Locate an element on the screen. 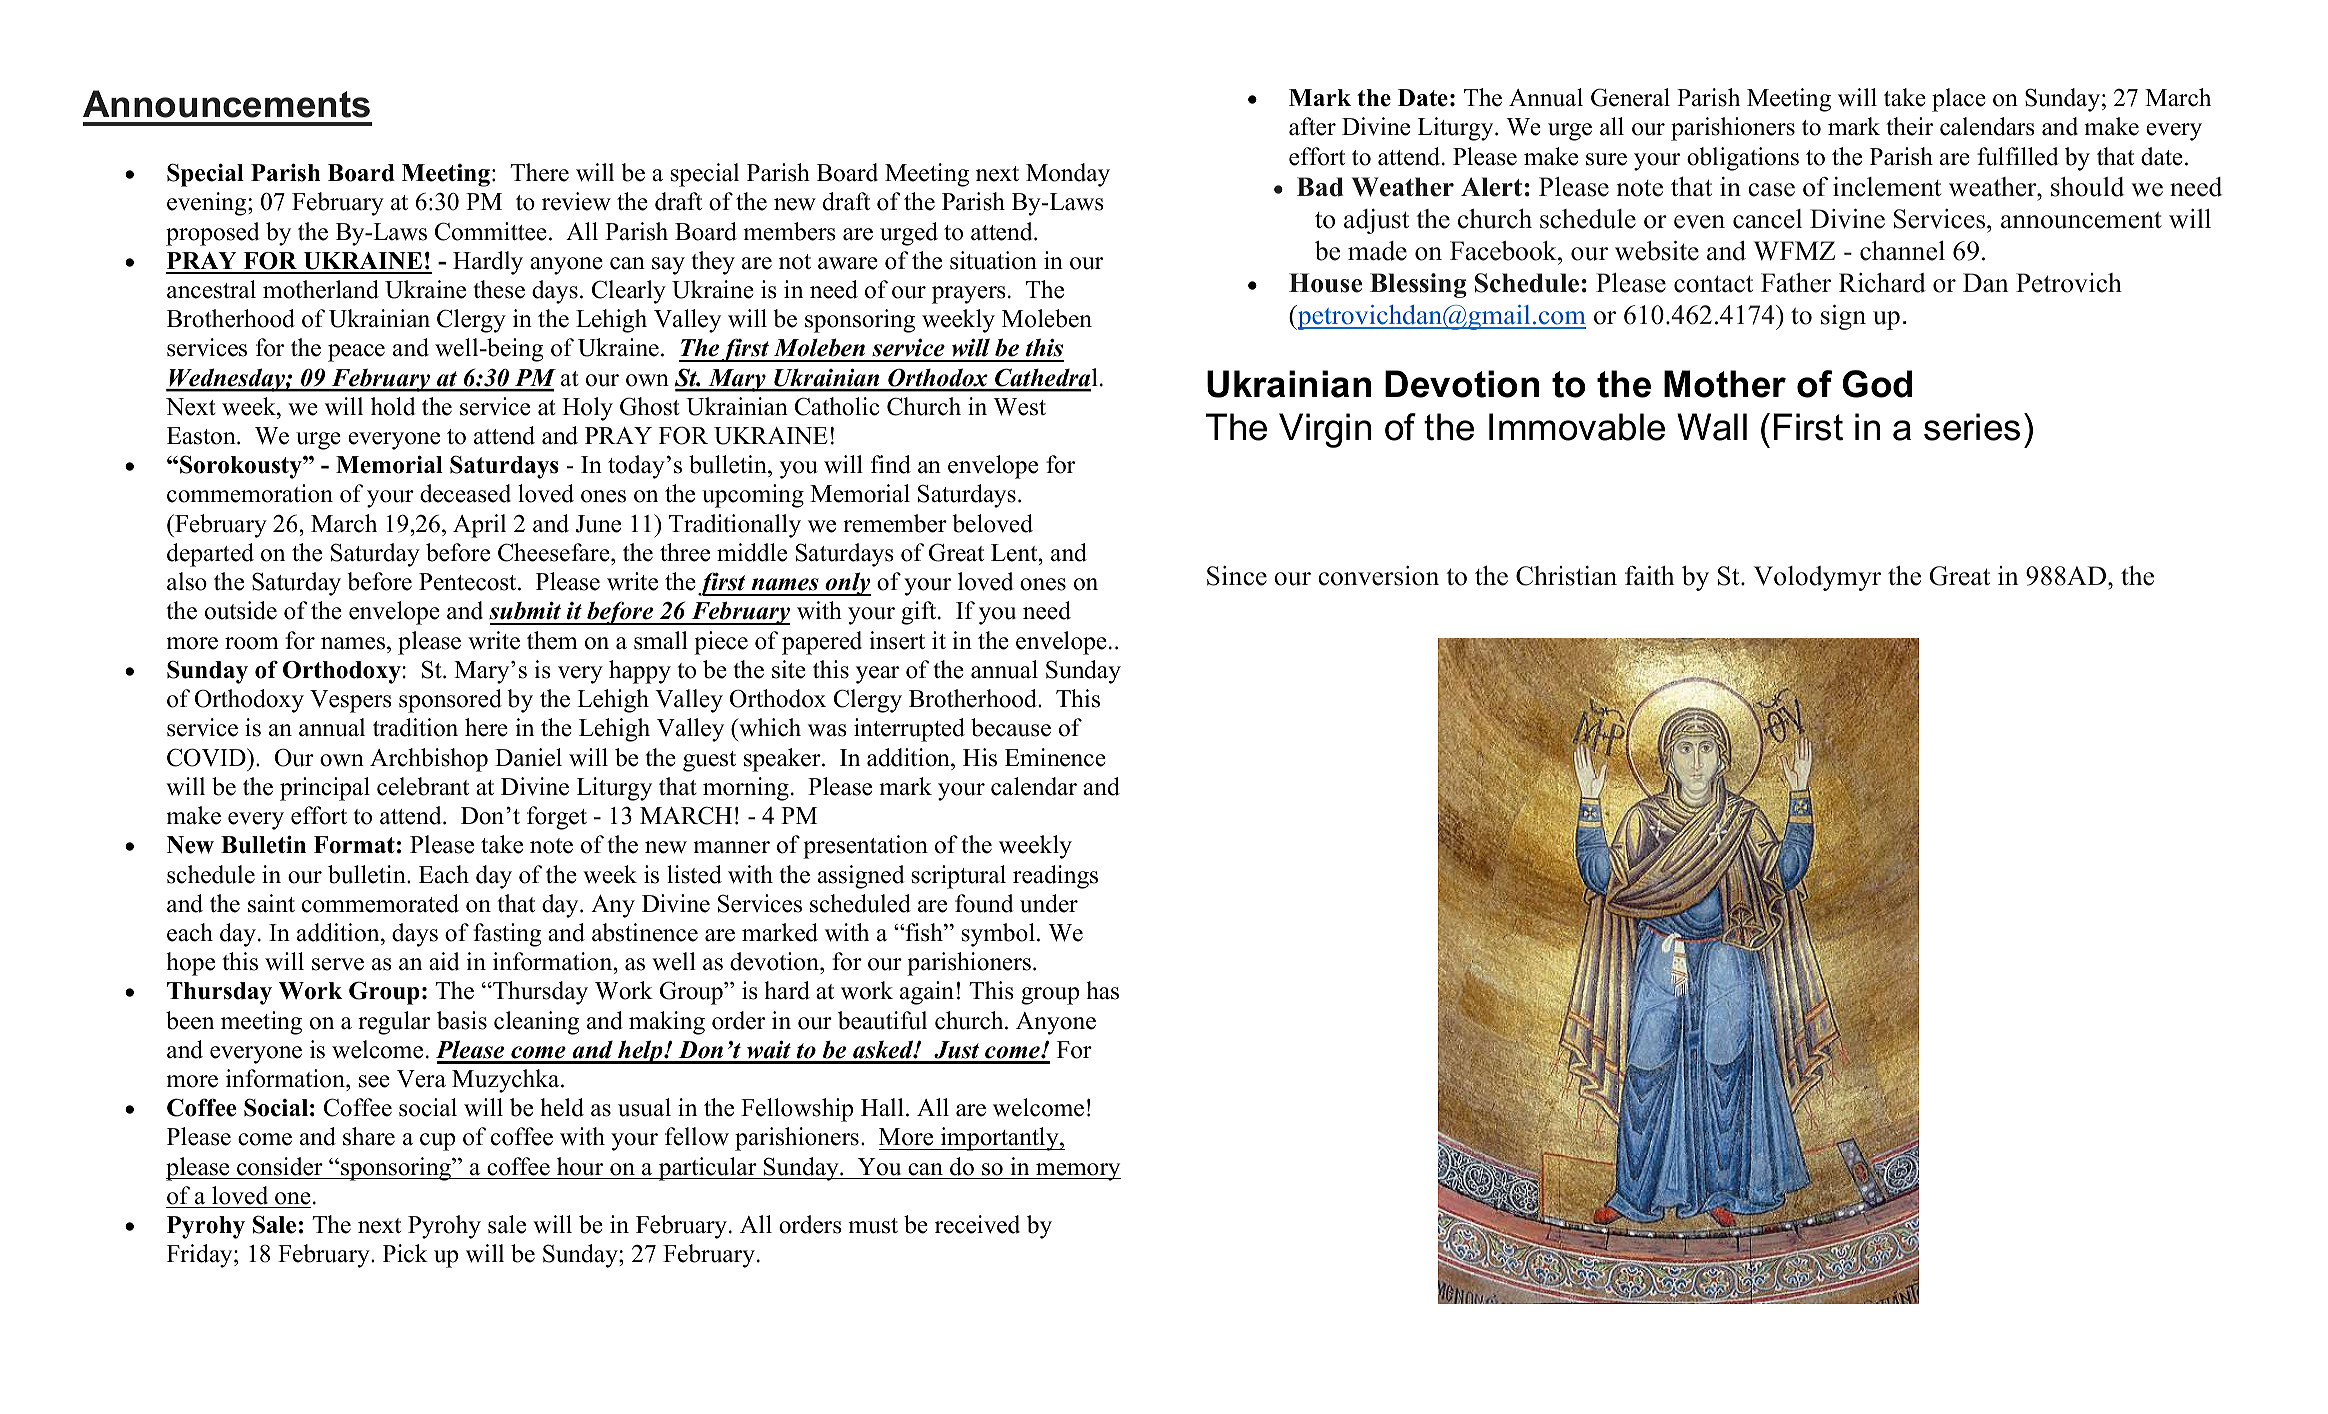  commemorated is located at coordinates (380, 903).
